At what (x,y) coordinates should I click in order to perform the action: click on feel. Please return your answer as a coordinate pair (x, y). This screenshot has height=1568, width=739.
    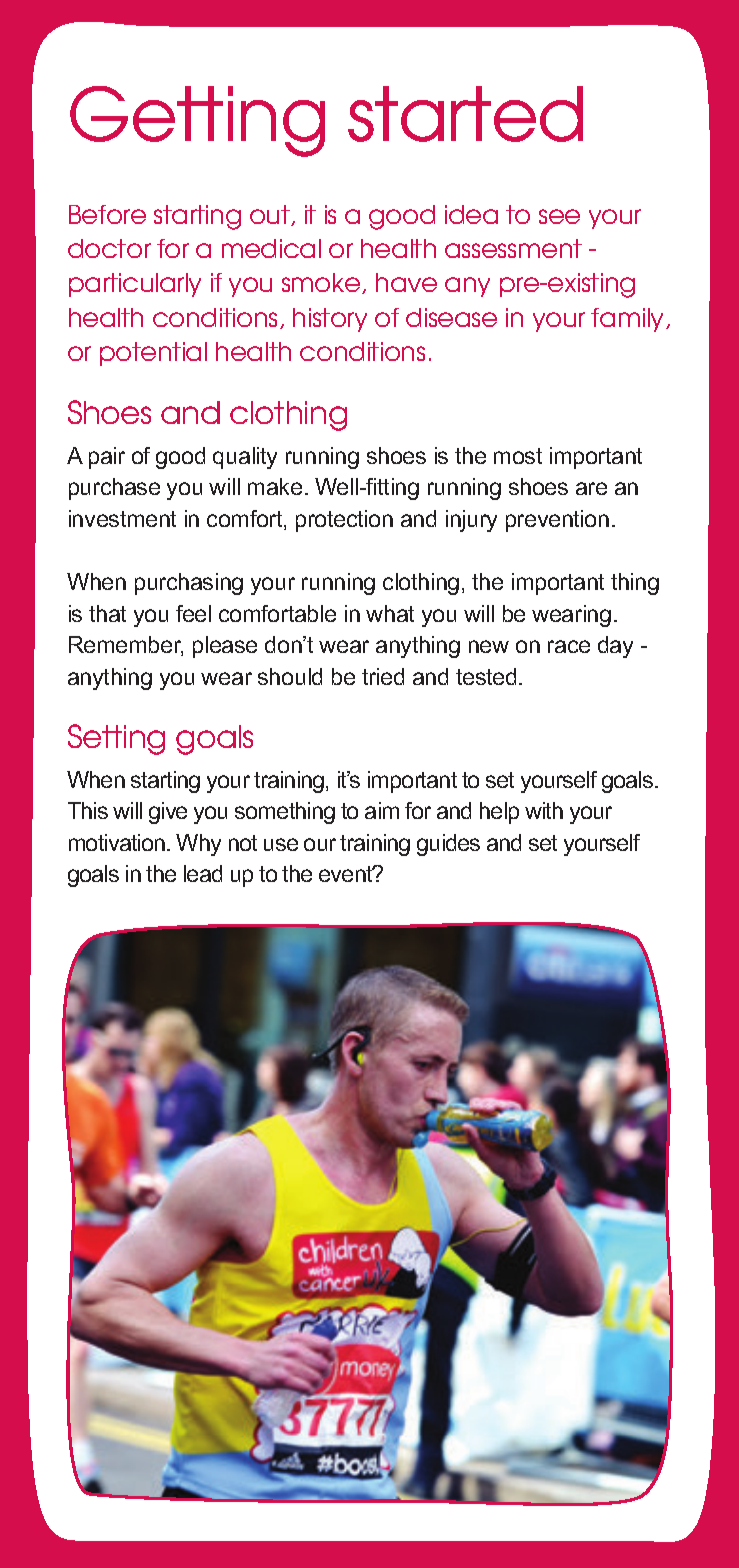
    Looking at the image, I should click on (193, 613).
